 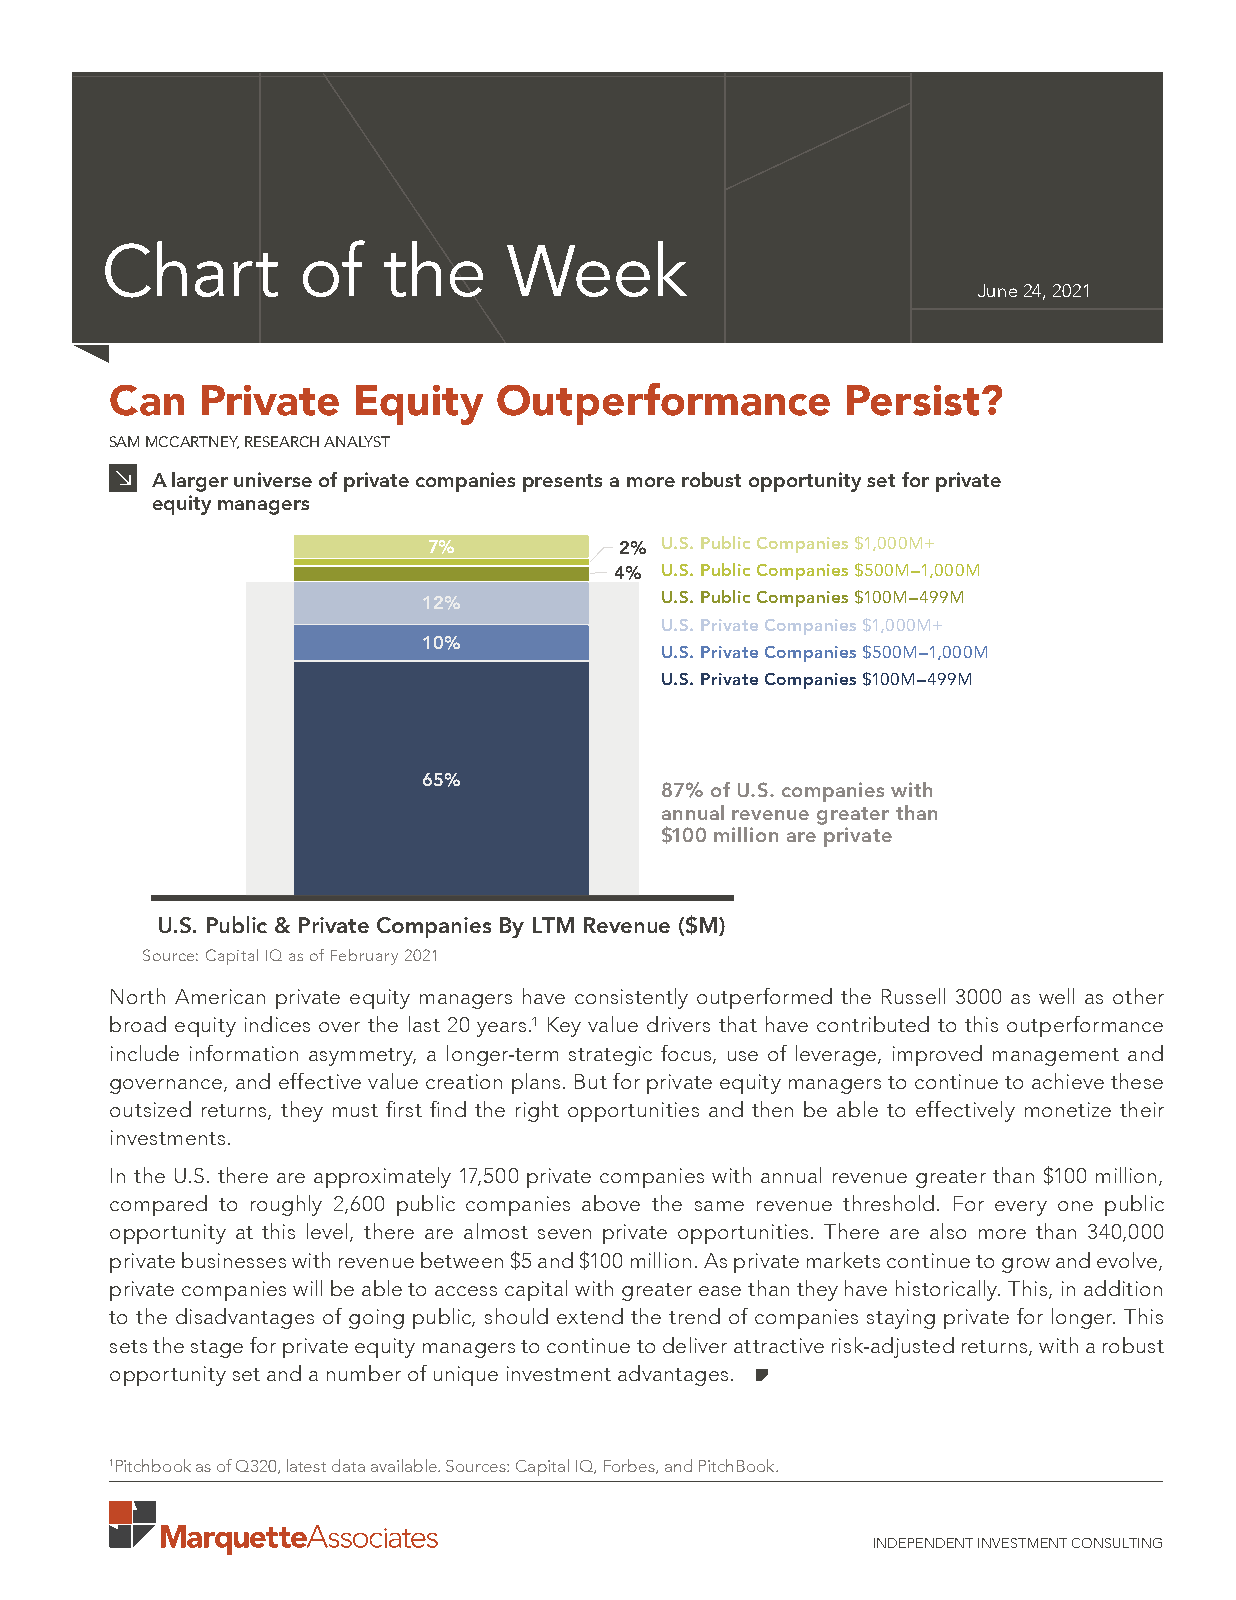 What do you see at coordinates (364, 957) in the screenshot?
I see `February` at bounding box center [364, 957].
